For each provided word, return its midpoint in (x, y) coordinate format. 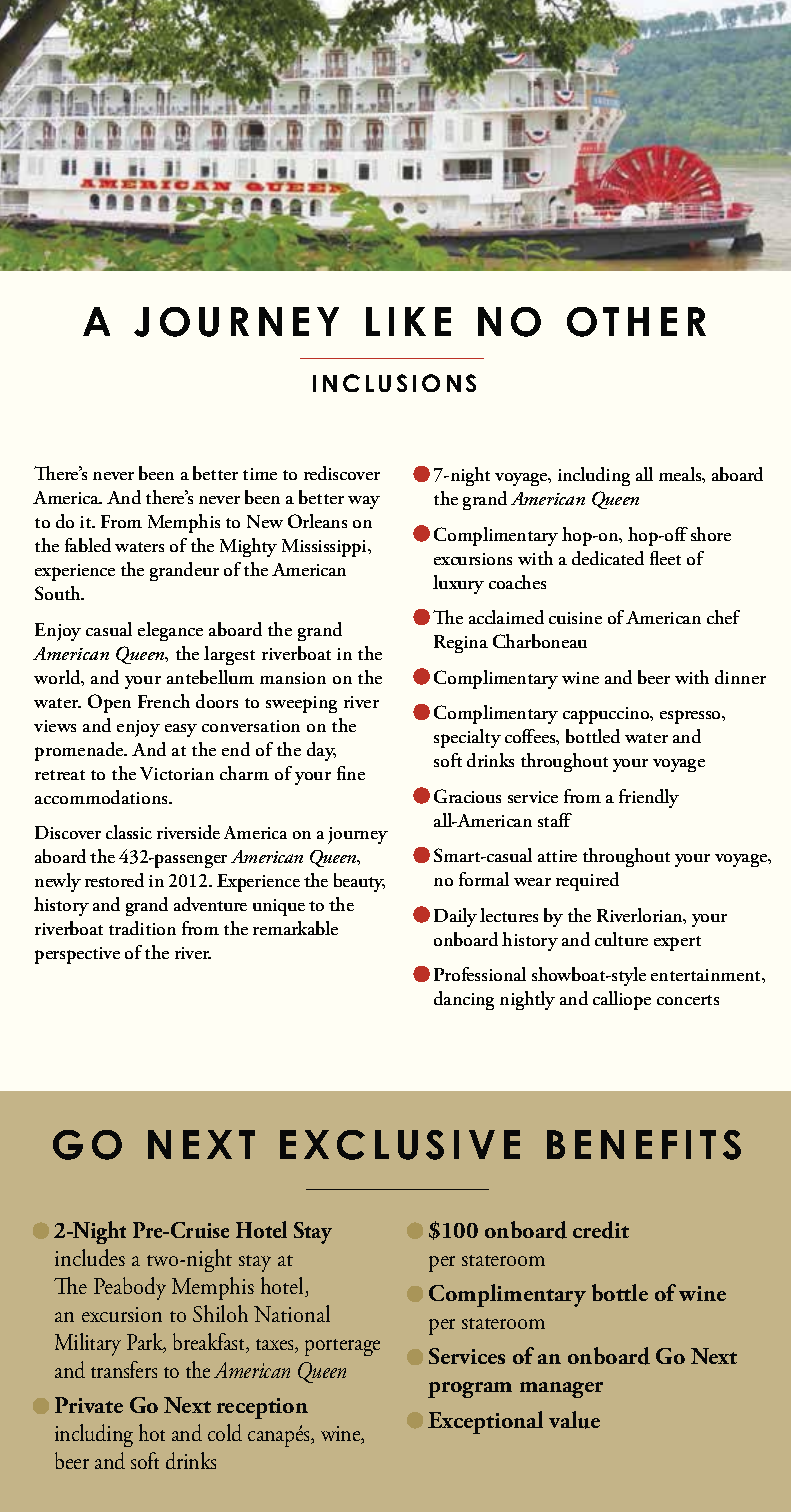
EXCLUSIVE (400, 1145)
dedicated (608, 558)
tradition (142, 928)
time (260, 474)
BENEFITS (644, 1145)
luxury (458, 584)
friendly (649, 798)
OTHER (636, 322)
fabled (88, 545)
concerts (688, 1000)
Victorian (177, 773)
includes (90, 1257)
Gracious (467, 796)
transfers (124, 1369)
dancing (464, 1000)
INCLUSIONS (394, 383)
